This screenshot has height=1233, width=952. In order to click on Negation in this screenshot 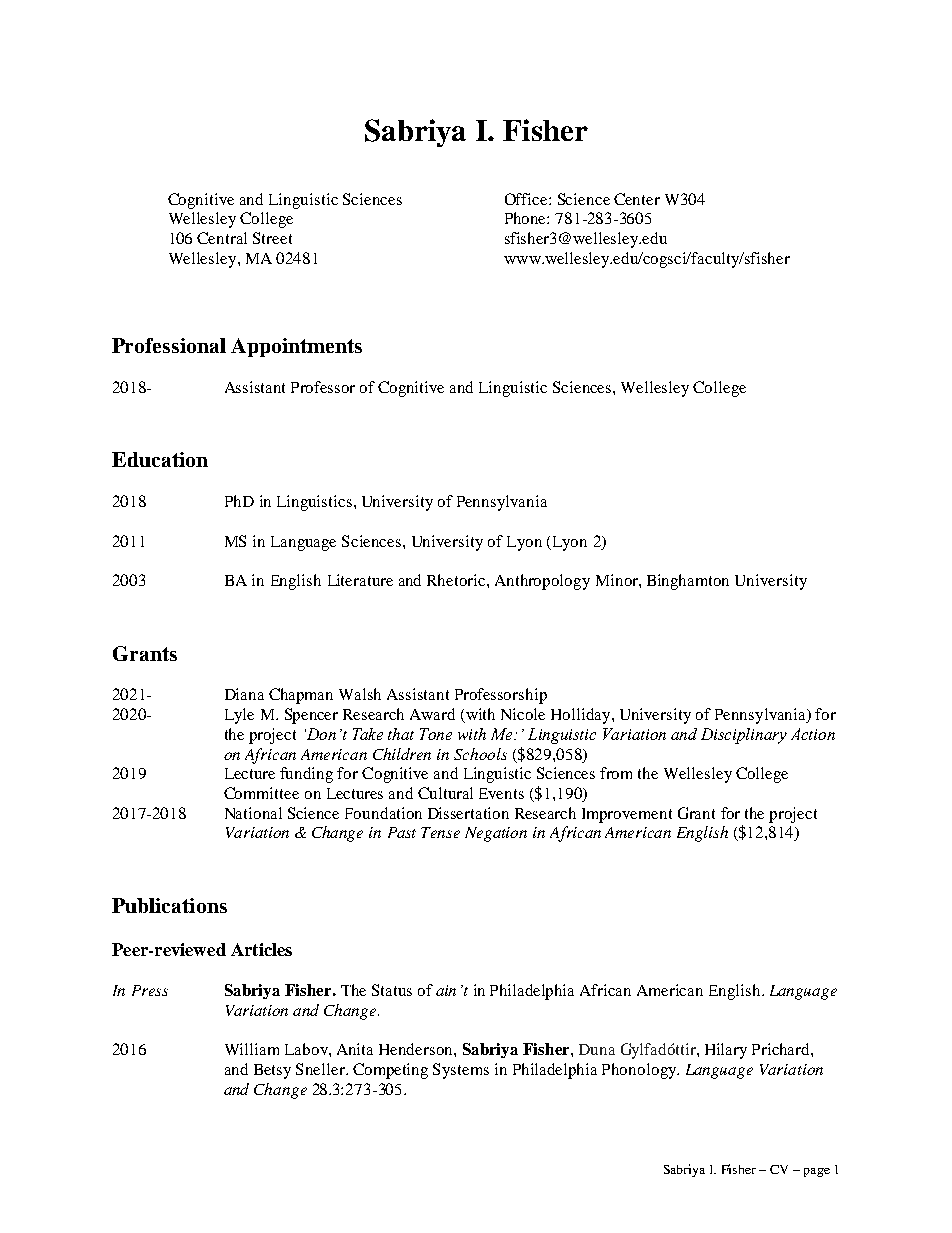, I will do `click(496, 834)`.
